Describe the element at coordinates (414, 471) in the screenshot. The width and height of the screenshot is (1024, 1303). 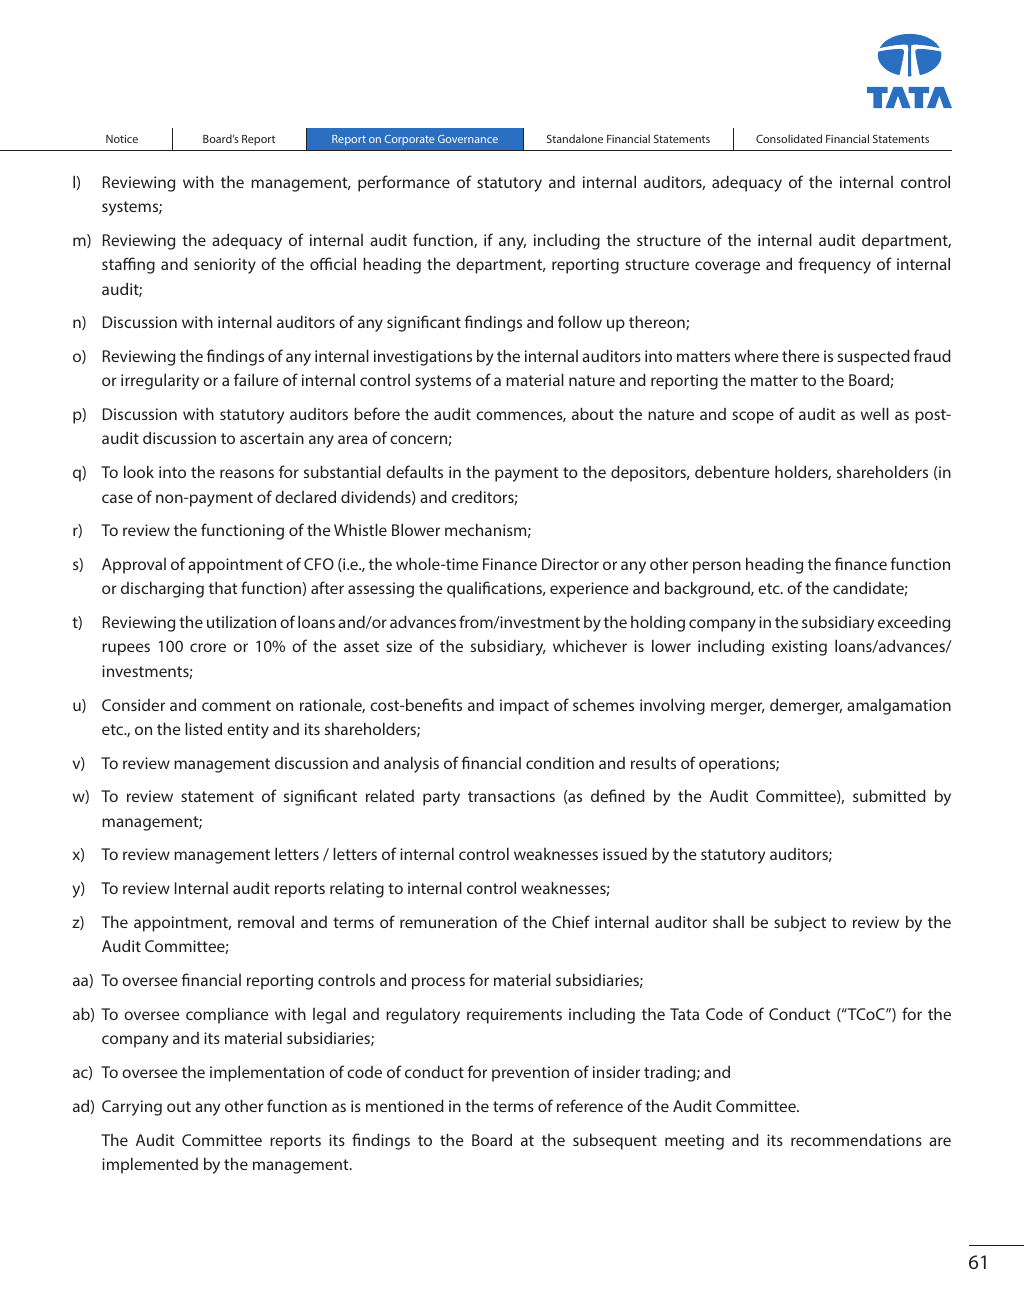
I see `defaults` at that location.
